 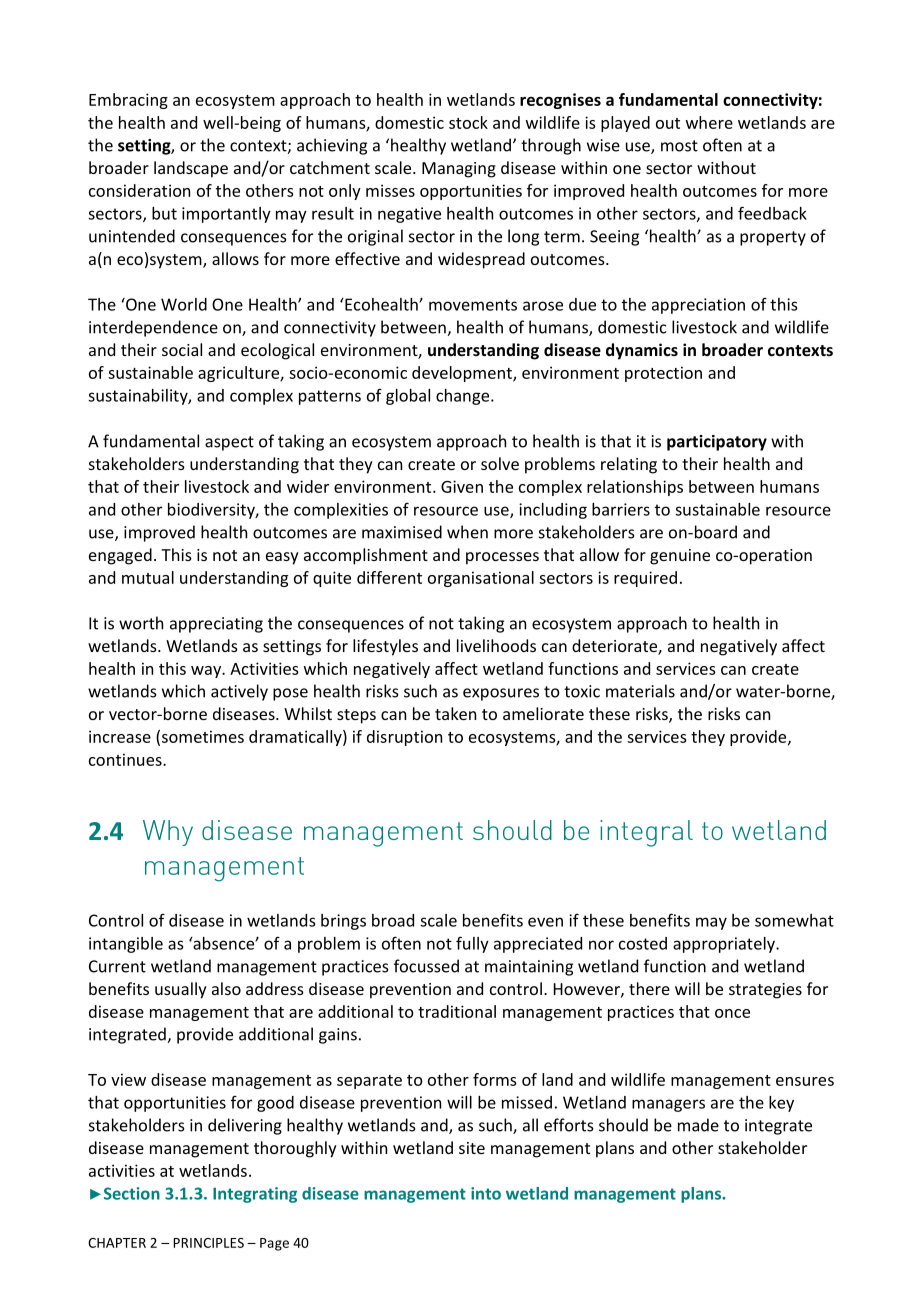 I want to click on mutual, so click(x=148, y=577).
